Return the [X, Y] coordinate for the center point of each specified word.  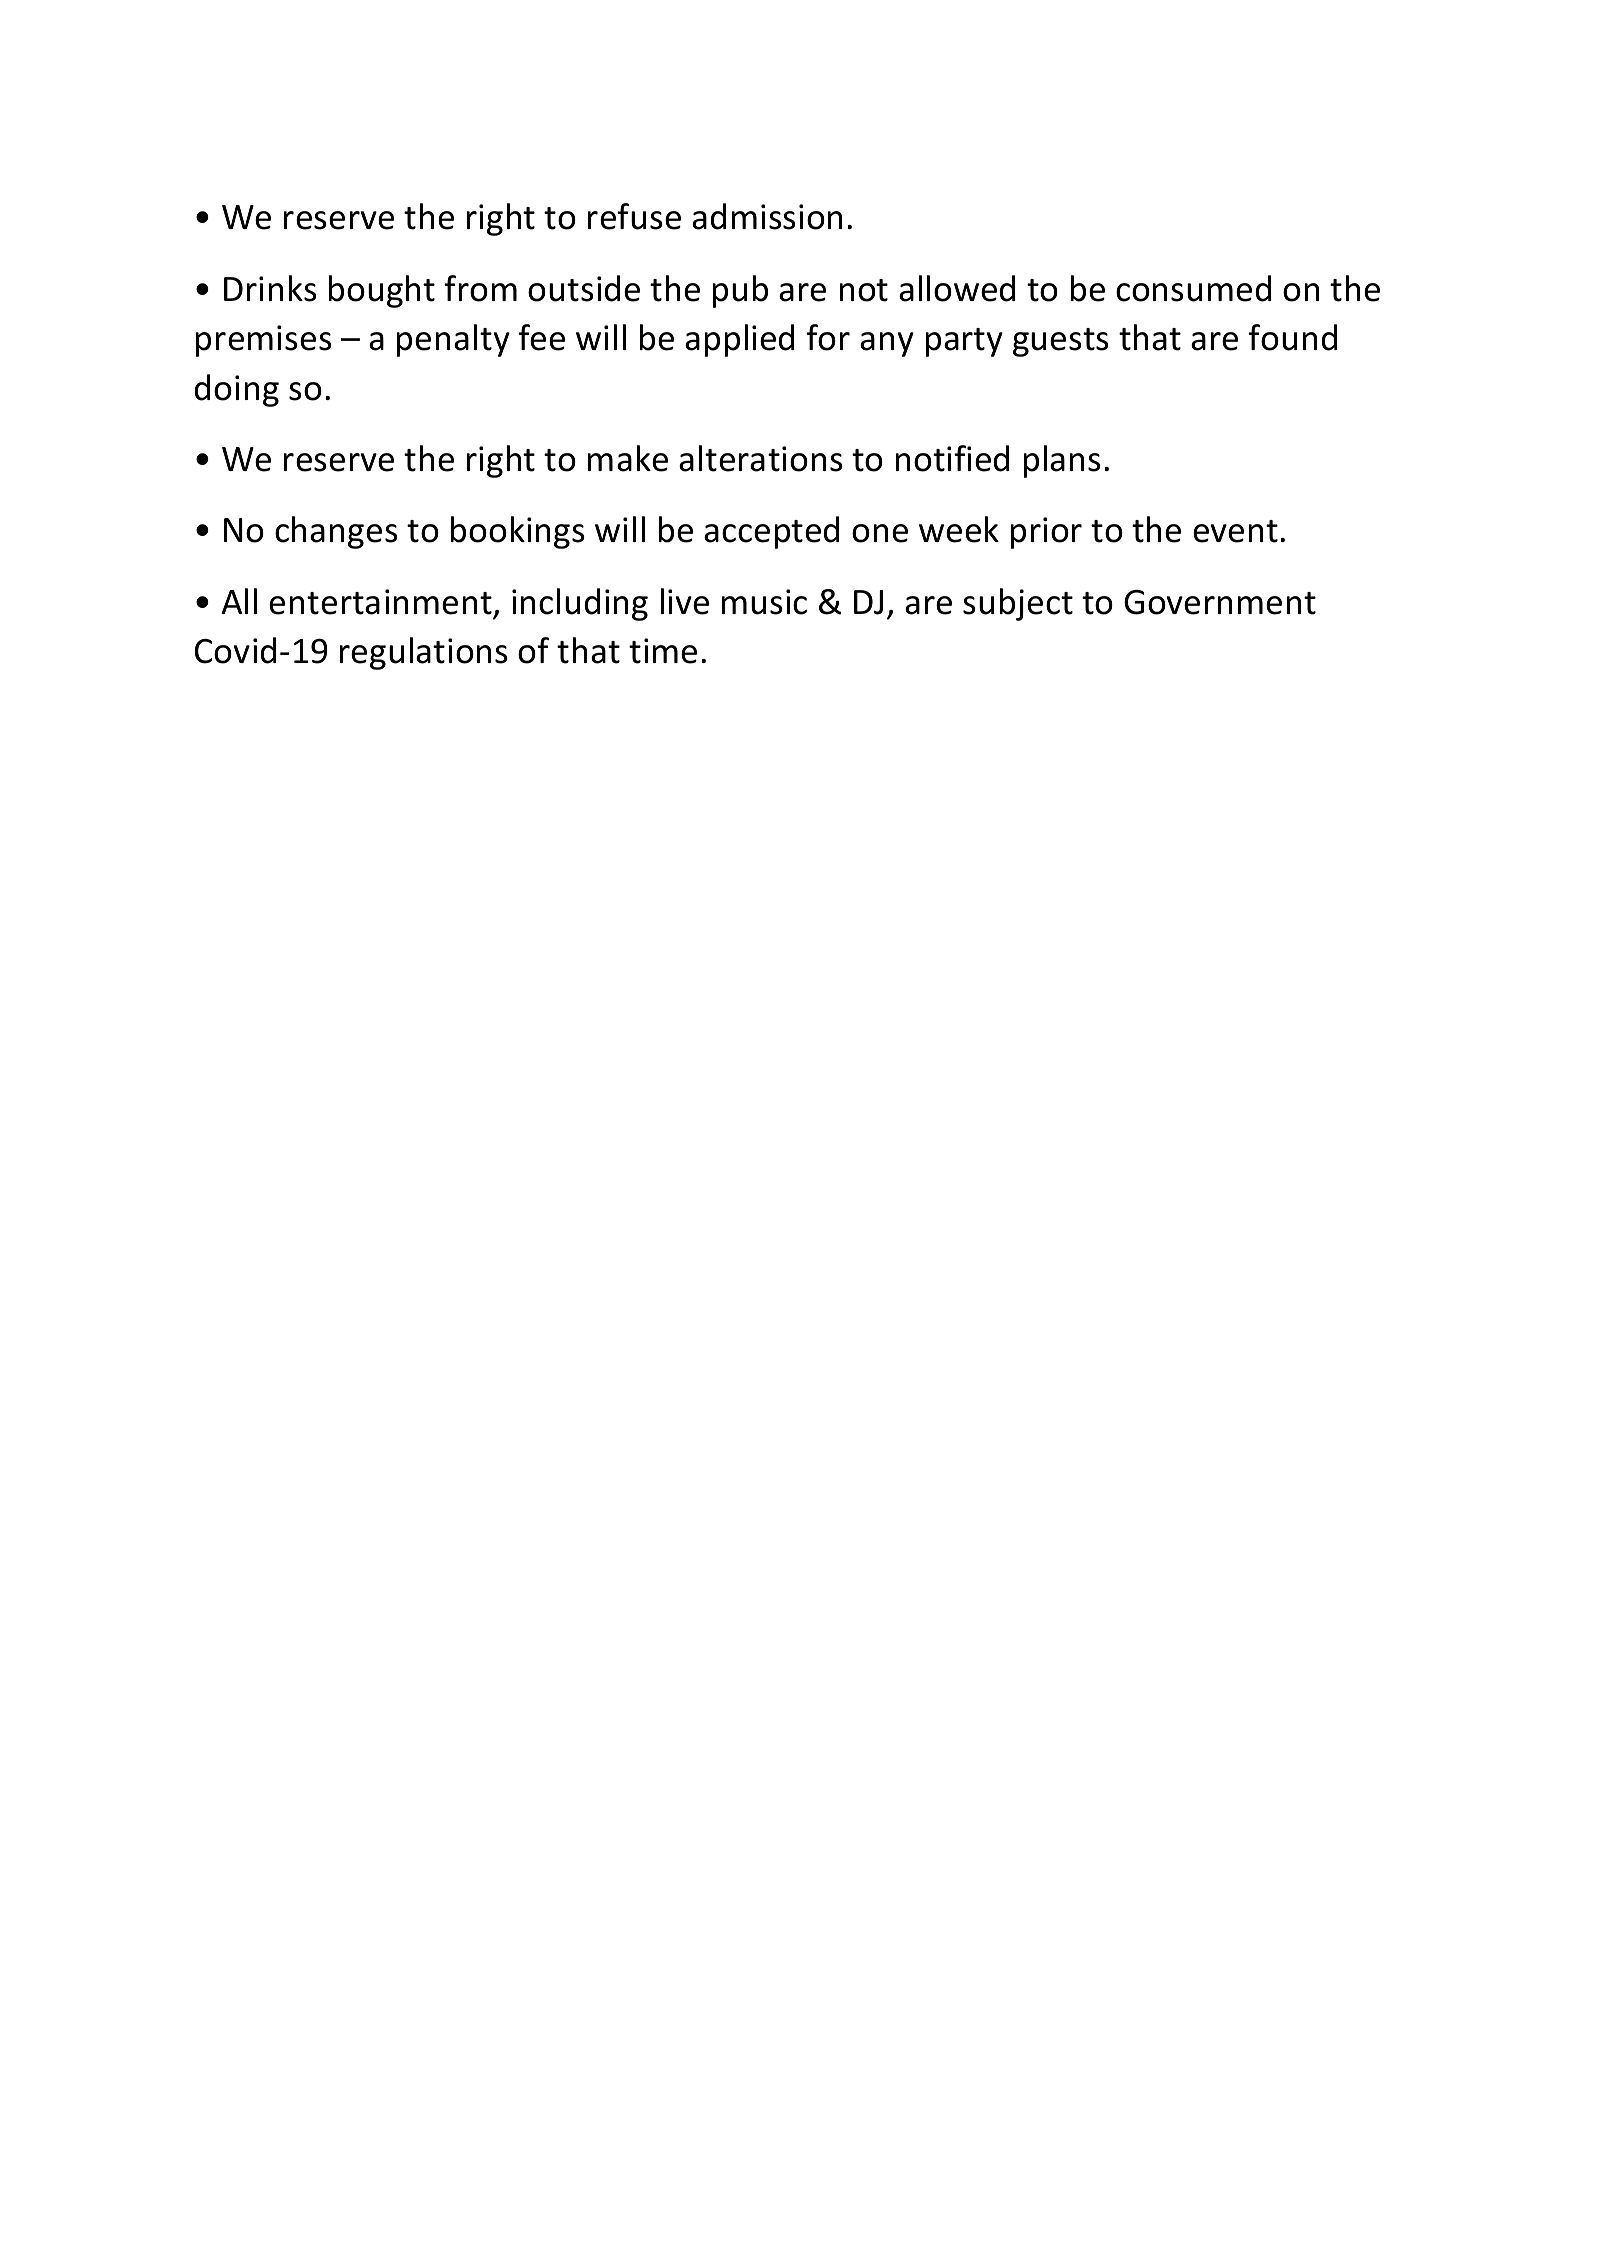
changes [336, 532]
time [663, 651]
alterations [761, 458]
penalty [453, 340]
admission [767, 216]
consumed [1193, 288]
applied [739, 340]
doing [236, 390]
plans [1062, 461]
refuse [634, 216]
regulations [424, 653]
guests [1061, 342]
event [1235, 531]
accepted [771, 532]
